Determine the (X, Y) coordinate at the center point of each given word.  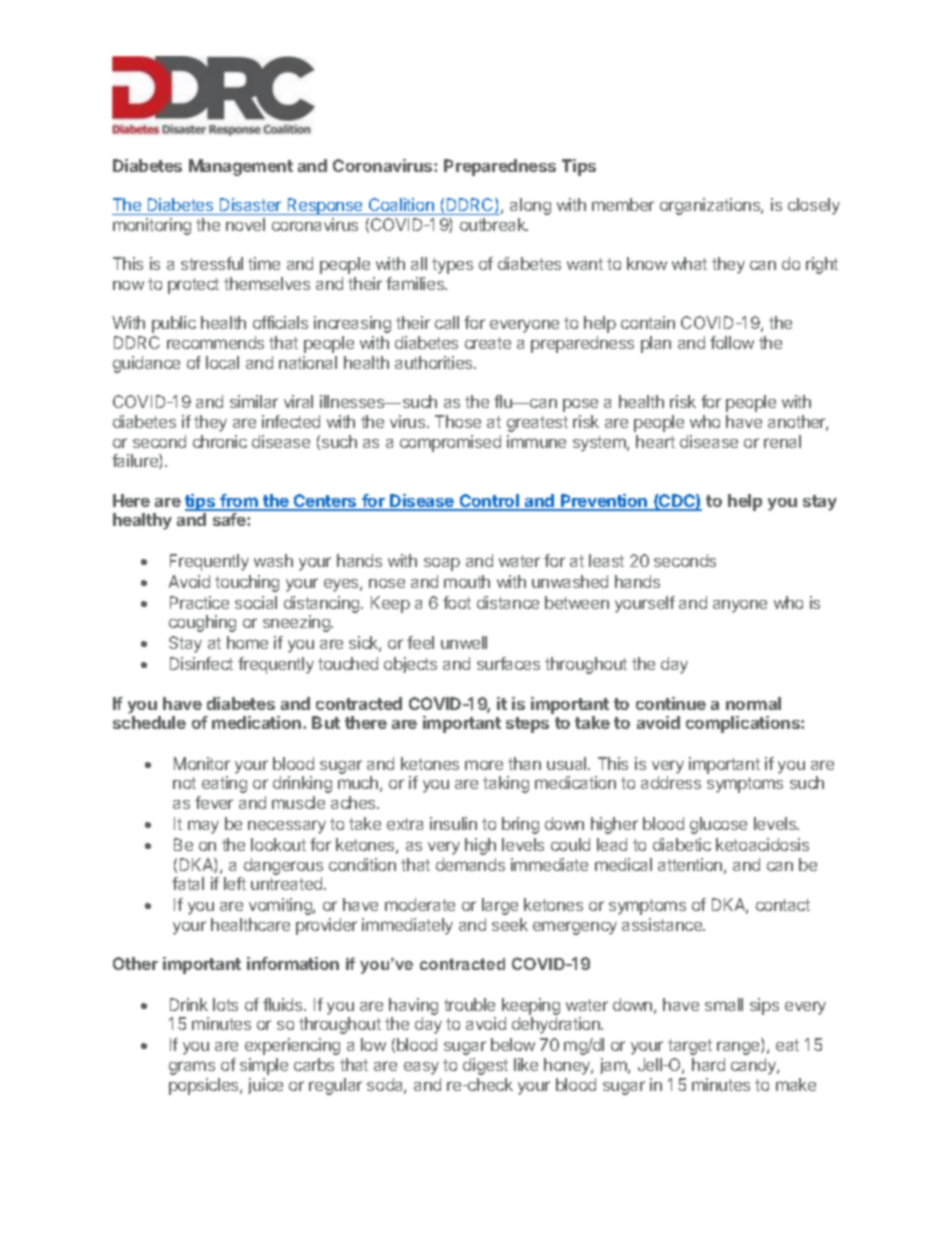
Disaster (251, 206)
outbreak (494, 224)
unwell (464, 642)
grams (192, 1068)
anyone (740, 606)
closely (814, 206)
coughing (202, 623)
